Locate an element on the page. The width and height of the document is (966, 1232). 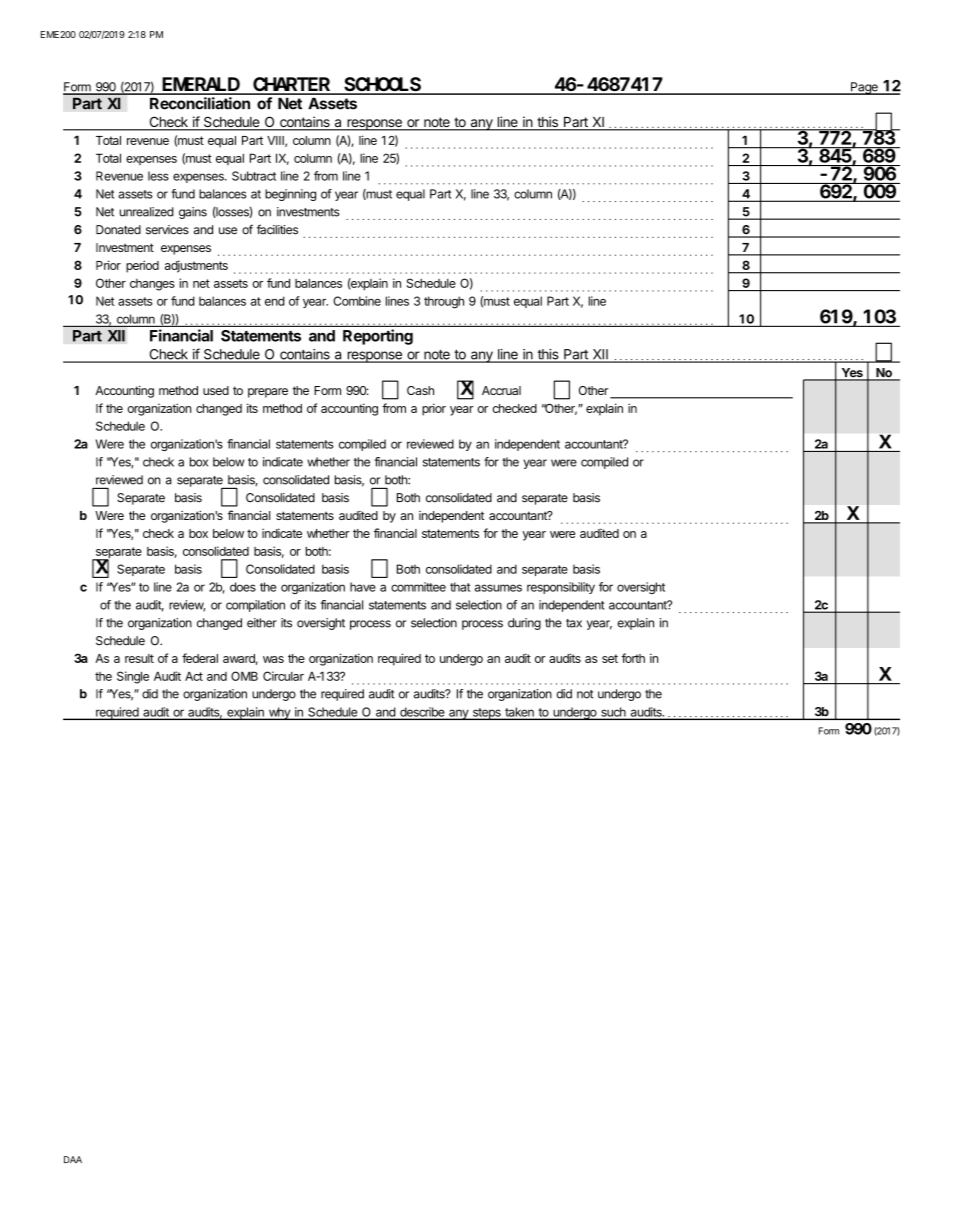
beginning is located at coordinates (290, 195).
